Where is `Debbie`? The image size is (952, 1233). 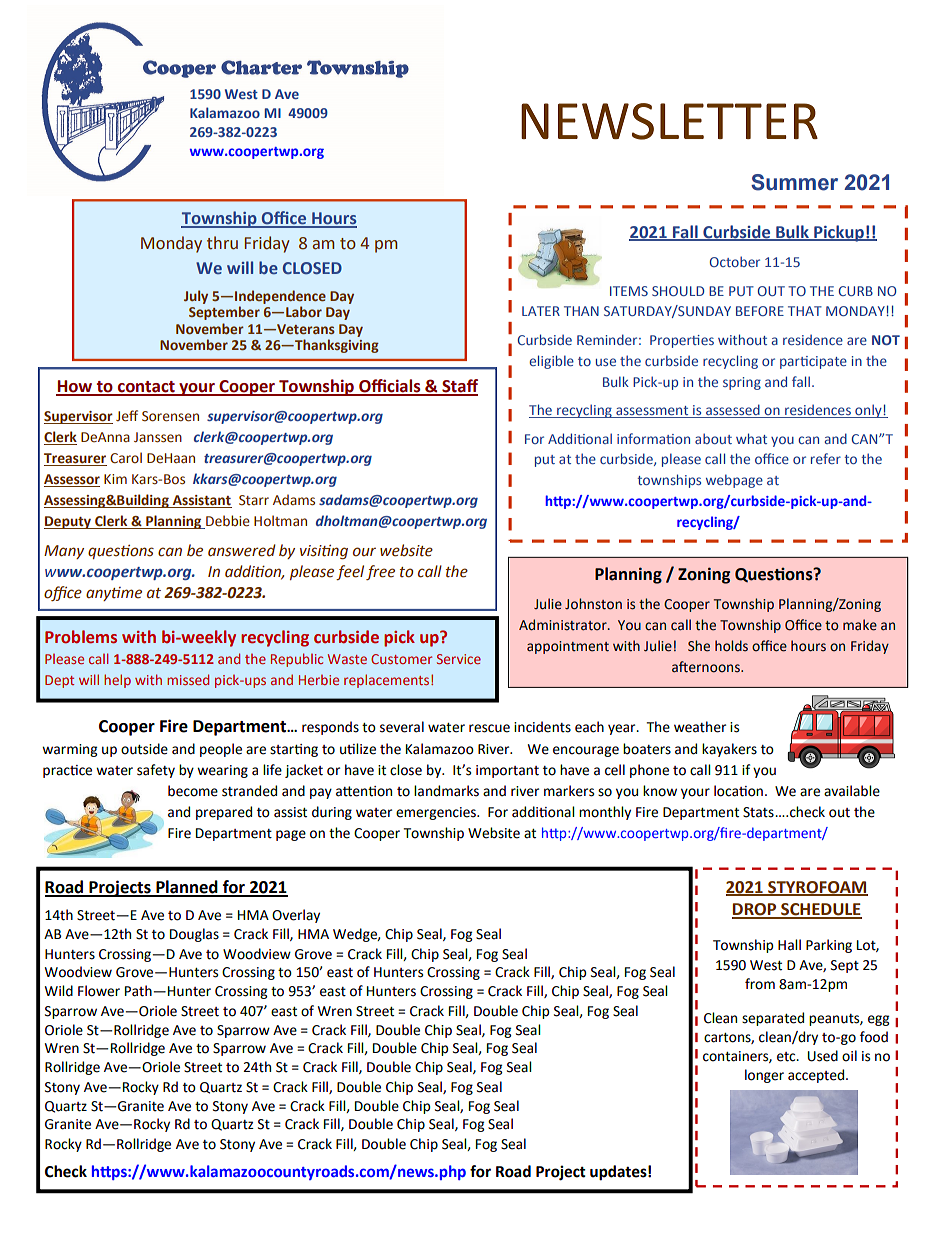
Debbie is located at coordinates (227, 522).
